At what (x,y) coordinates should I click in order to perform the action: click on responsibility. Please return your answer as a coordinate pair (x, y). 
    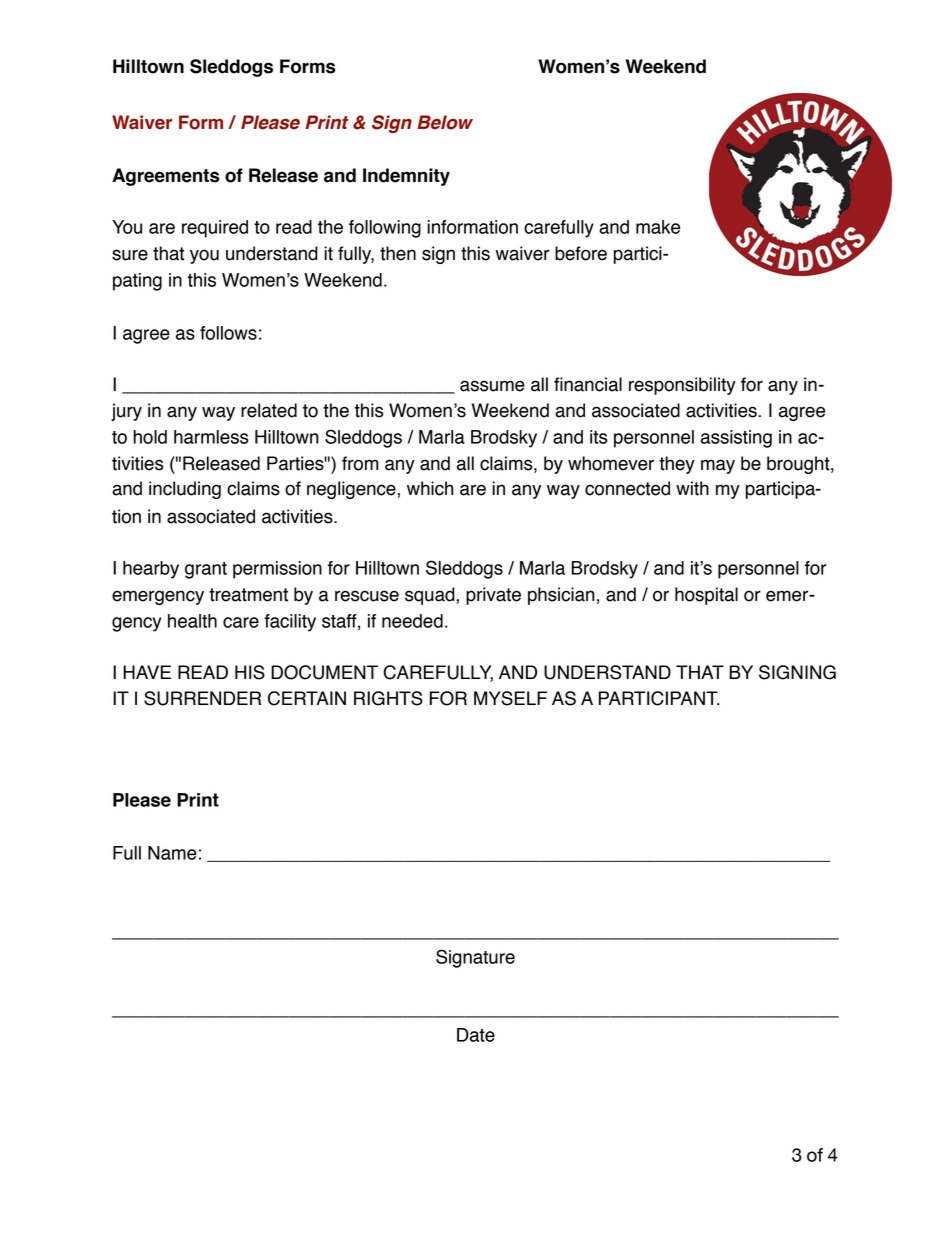
    Looking at the image, I should click on (682, 386).
